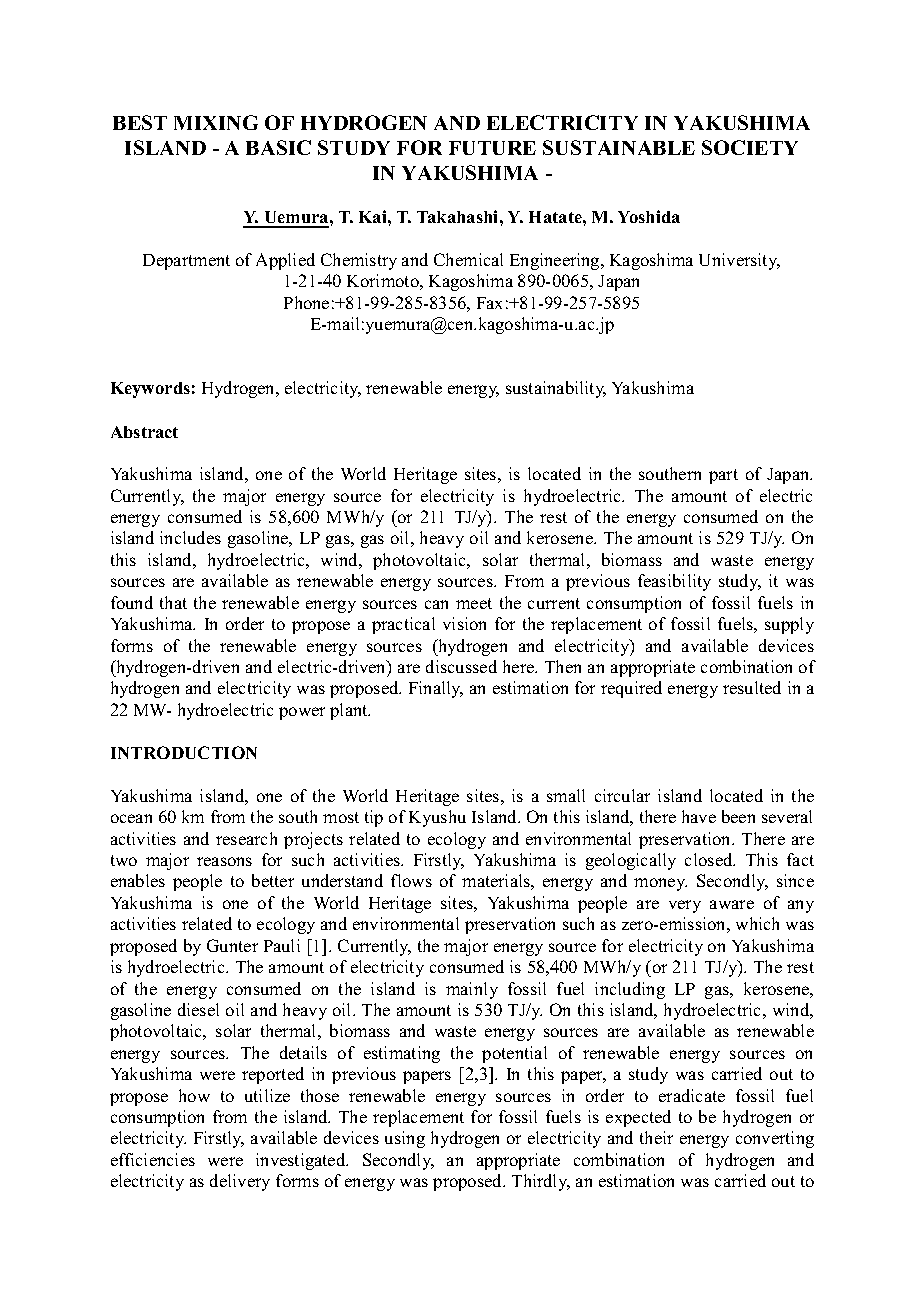 This screenshot has width=924, height=1308. Describe the element at coordinates (739, 261) in the screenshot. I see `University` at that location.
